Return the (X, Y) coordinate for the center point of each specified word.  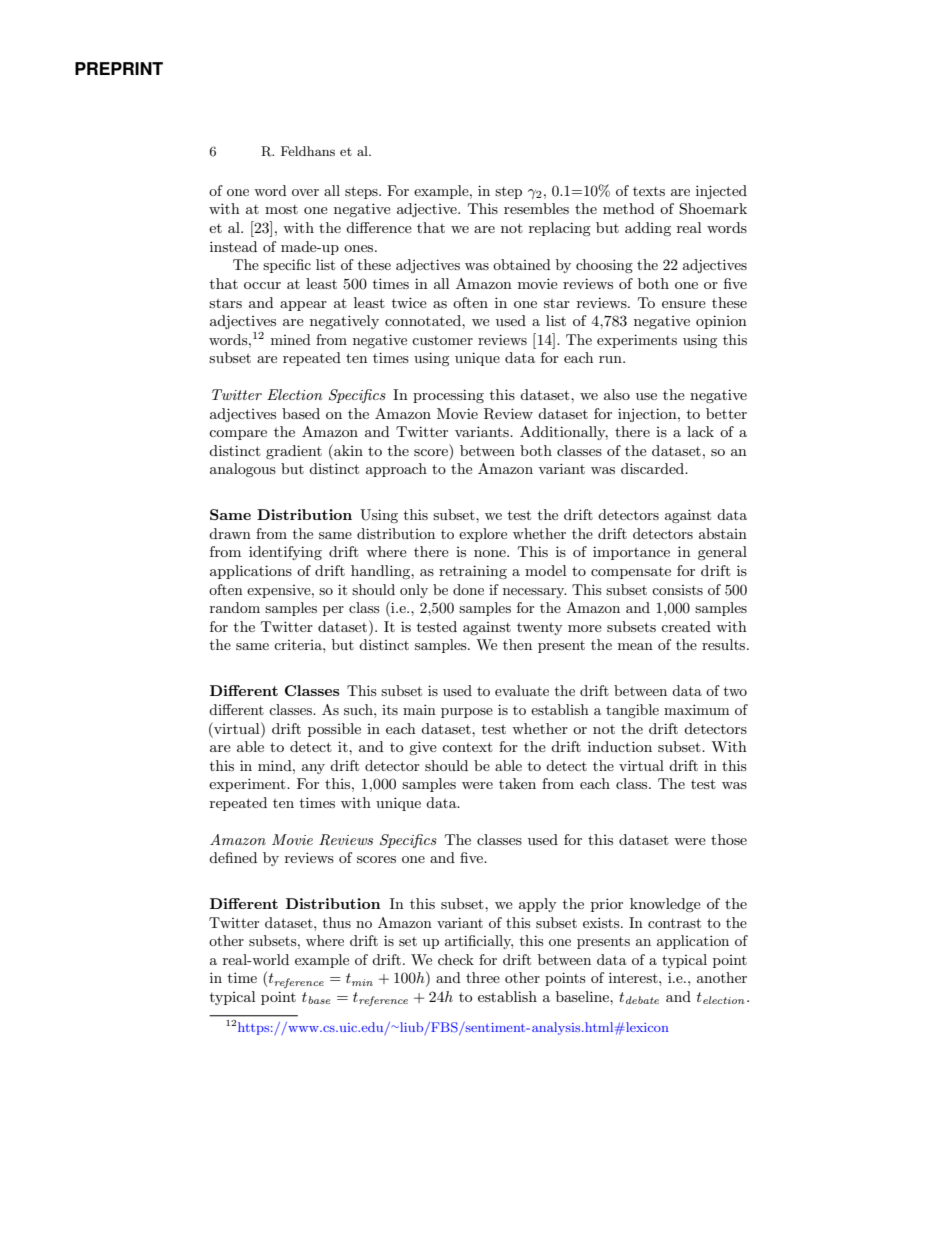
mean (635, 646)
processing (448, 396)
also (617, 394)
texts (649, 191)
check (456, 959)
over (305, 192)
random (235, 607)
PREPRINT (119, 68)
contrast (674, 923)
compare (238, 435)
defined (233, 857)
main (419, 709)
